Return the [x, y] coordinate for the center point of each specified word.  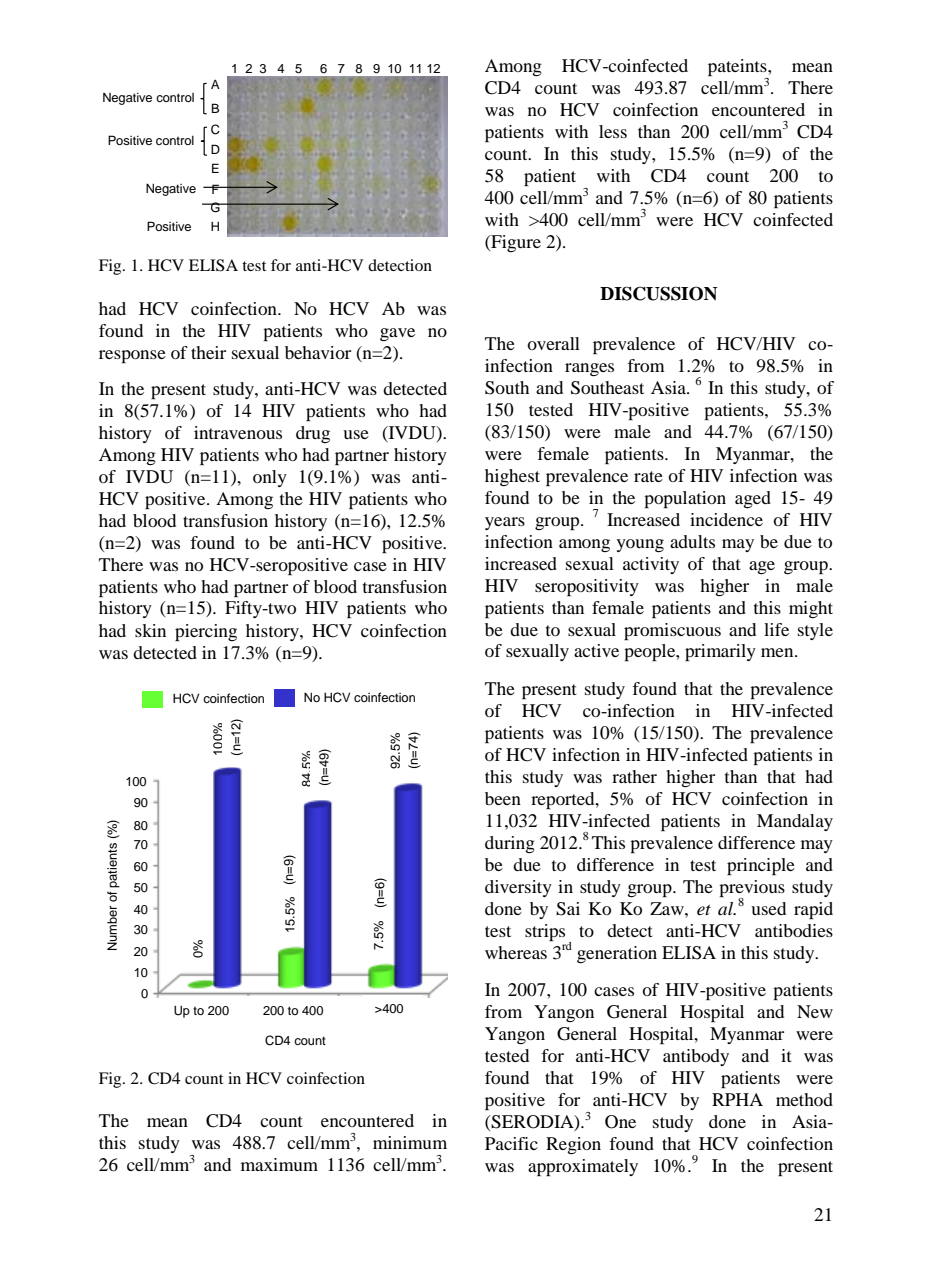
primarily [720, 652]
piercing [206, 632]
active [596, 650]
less [613, 131]
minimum [410, 1142]
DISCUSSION [658, 293]
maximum [279, 1164]
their [208, 352]
